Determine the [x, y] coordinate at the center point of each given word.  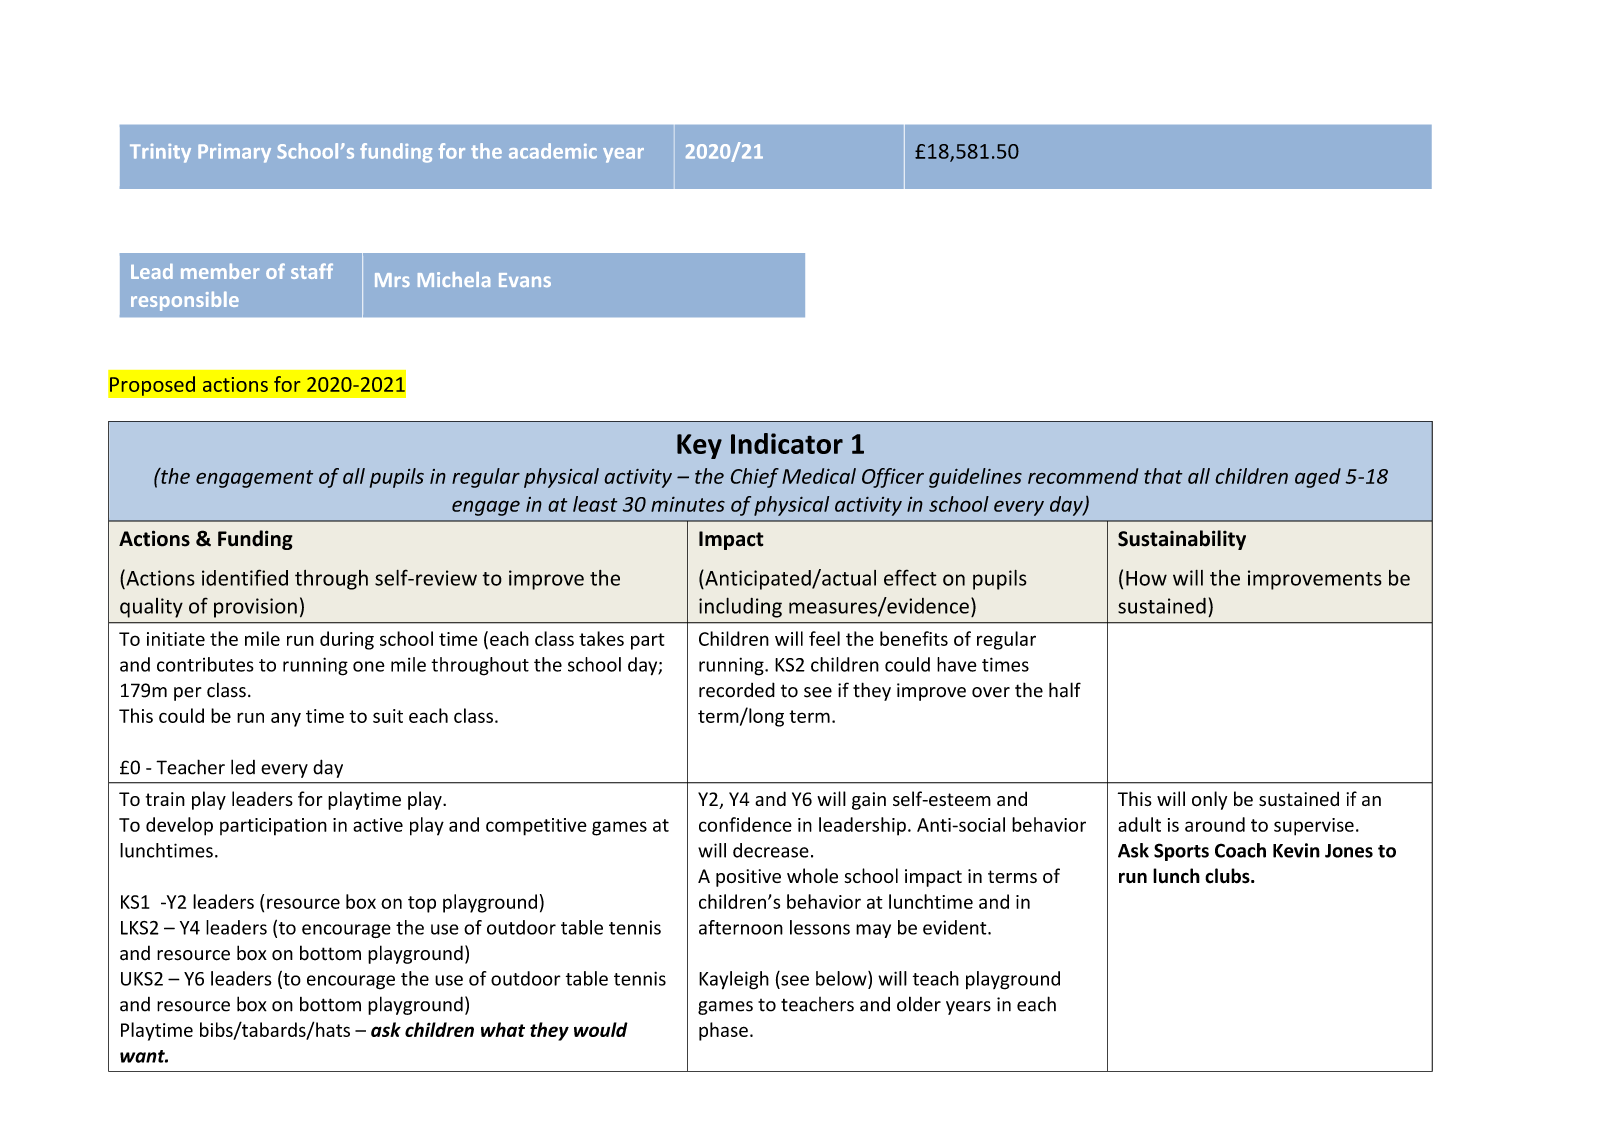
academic [553, 151]
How [1146, 578]
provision [255, 608]
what [503, 1029]
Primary [234, 153]
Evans [525, 280]
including [740, 607]
